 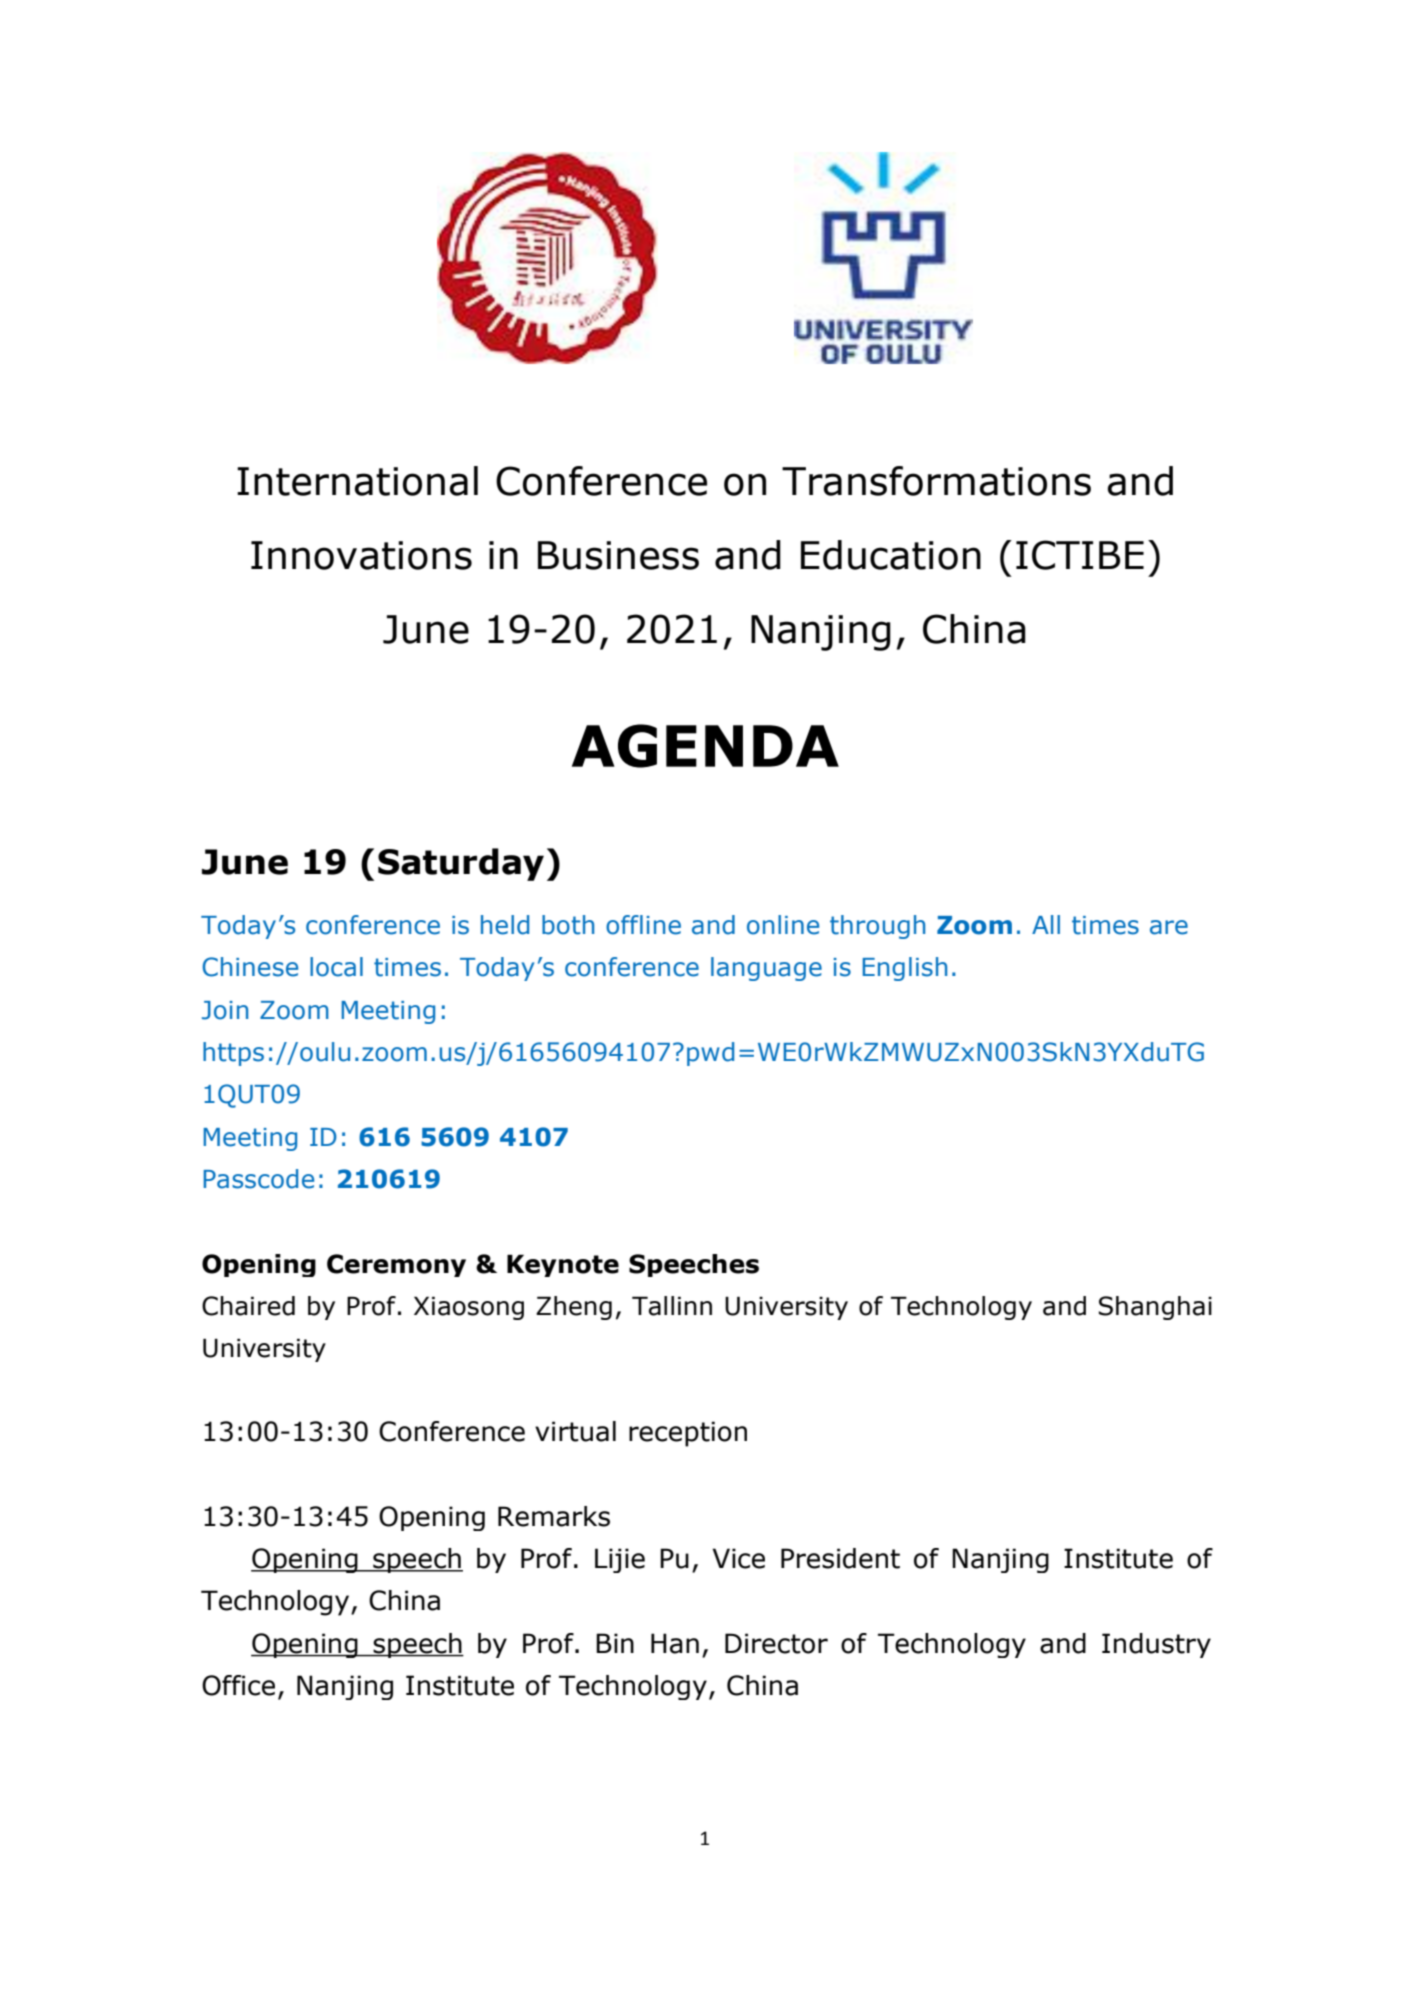 I want to click on Business, so click(x=618, y=555).
